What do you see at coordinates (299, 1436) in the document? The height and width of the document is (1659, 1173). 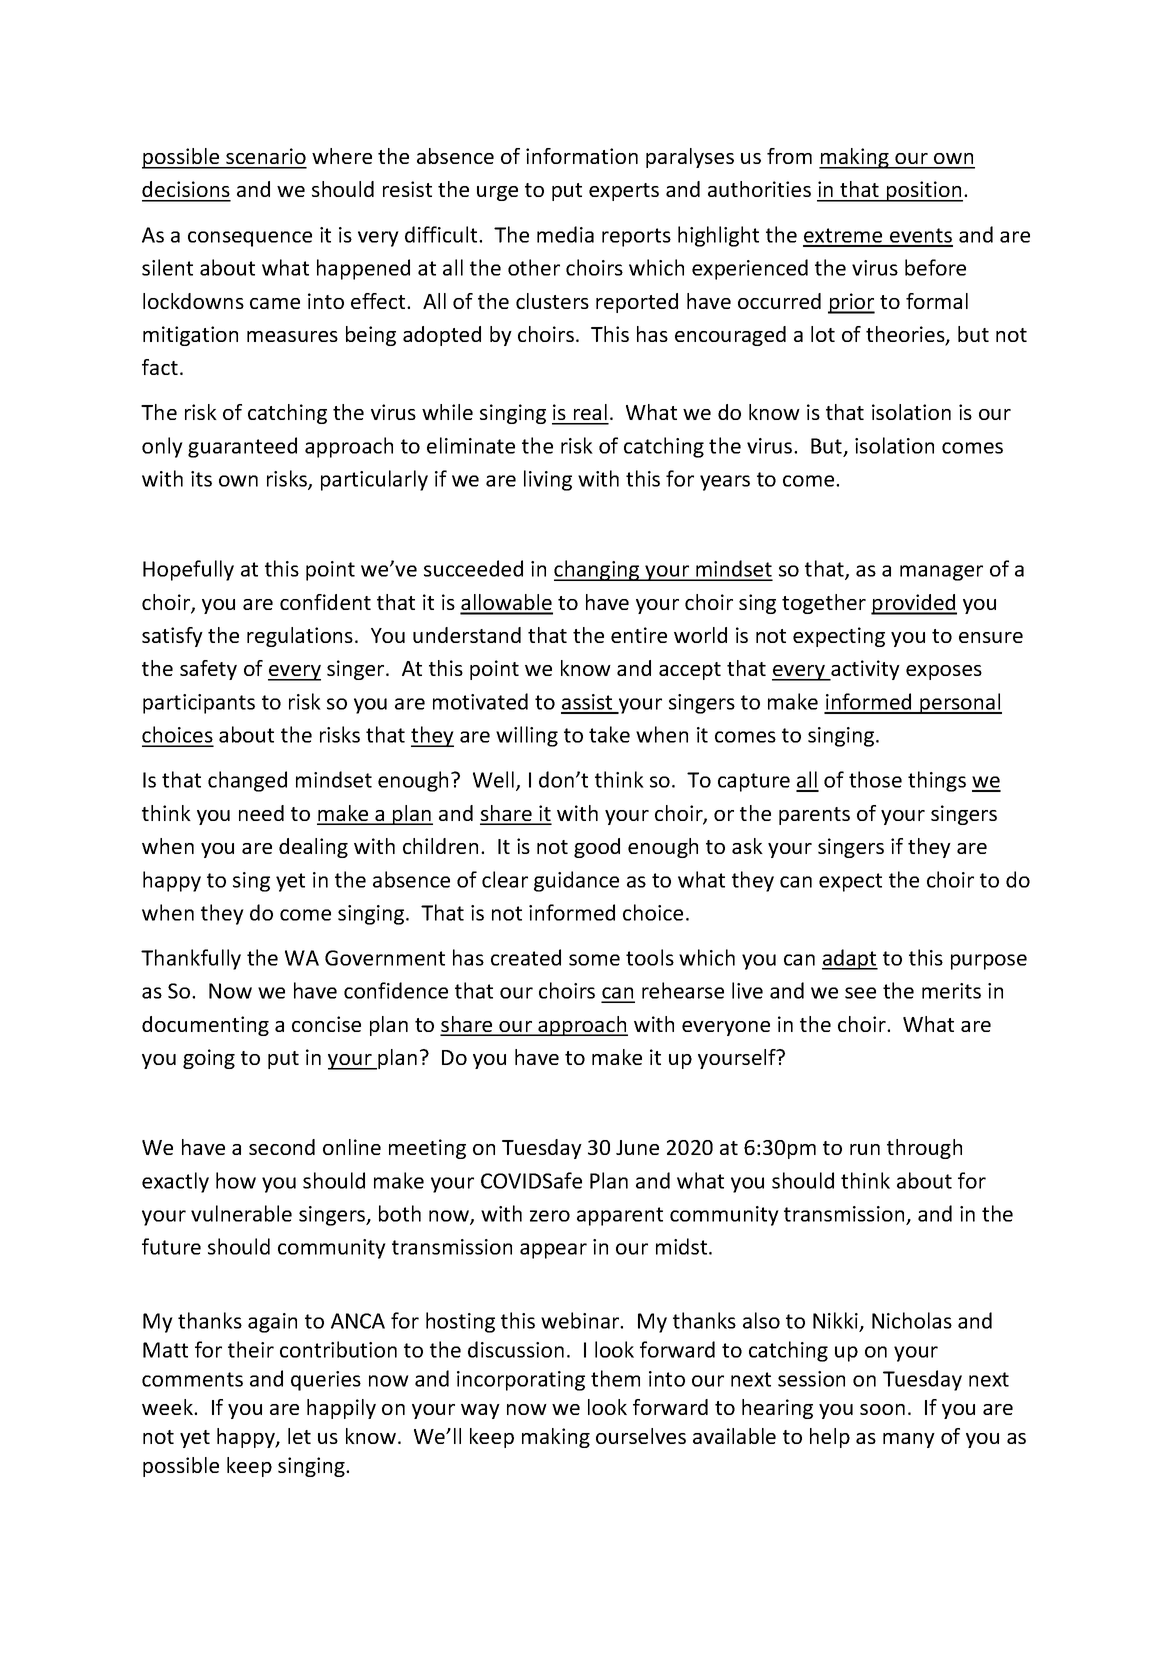 I see `let` at bounding box center [299, 1436].
